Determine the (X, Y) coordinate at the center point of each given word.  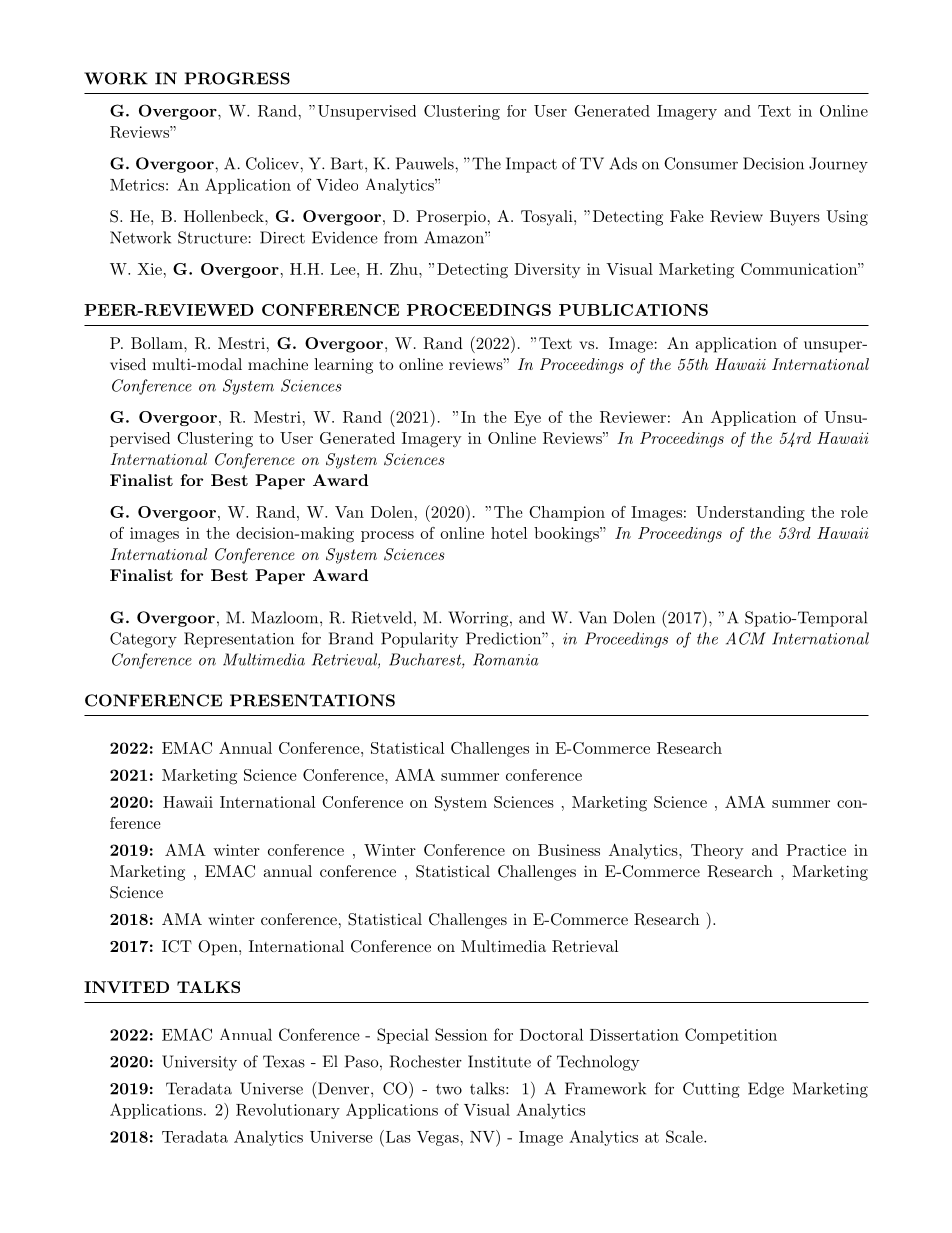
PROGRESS (237, 78)
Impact (531, 165)
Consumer (701, 163)
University (199, 1063)
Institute (499, 1061)
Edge (766, 1090)
